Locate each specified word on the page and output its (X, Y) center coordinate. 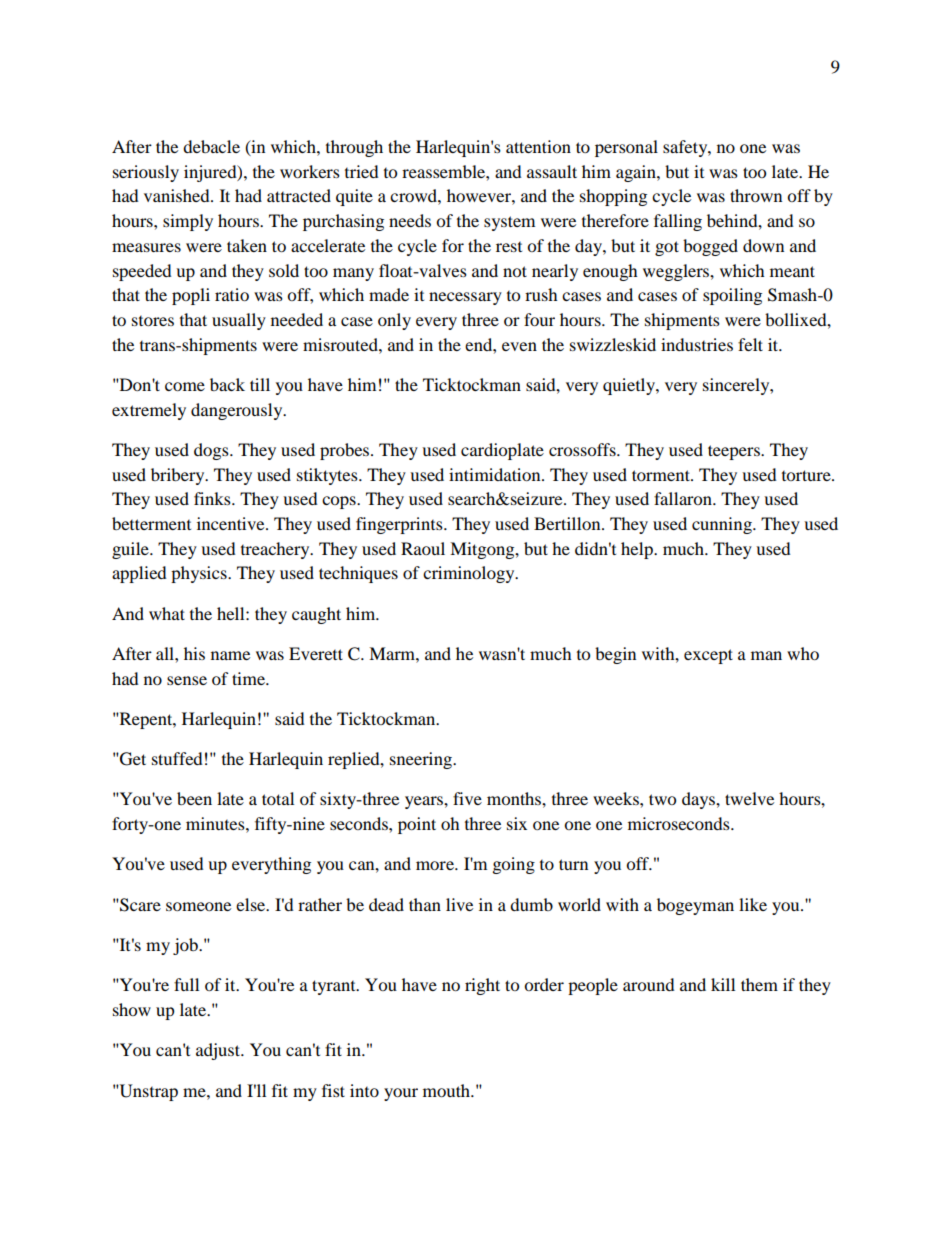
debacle (211, 146)
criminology (470, 574)
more (436, 865)
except (708, 656)
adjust (219, 1051)
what (167, 613)
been (194, 798)
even (519, 346)
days (699, 800)
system (509, 223)
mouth (447, 1090)
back (227, 384)
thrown (756, 195)
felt (750, 344)
